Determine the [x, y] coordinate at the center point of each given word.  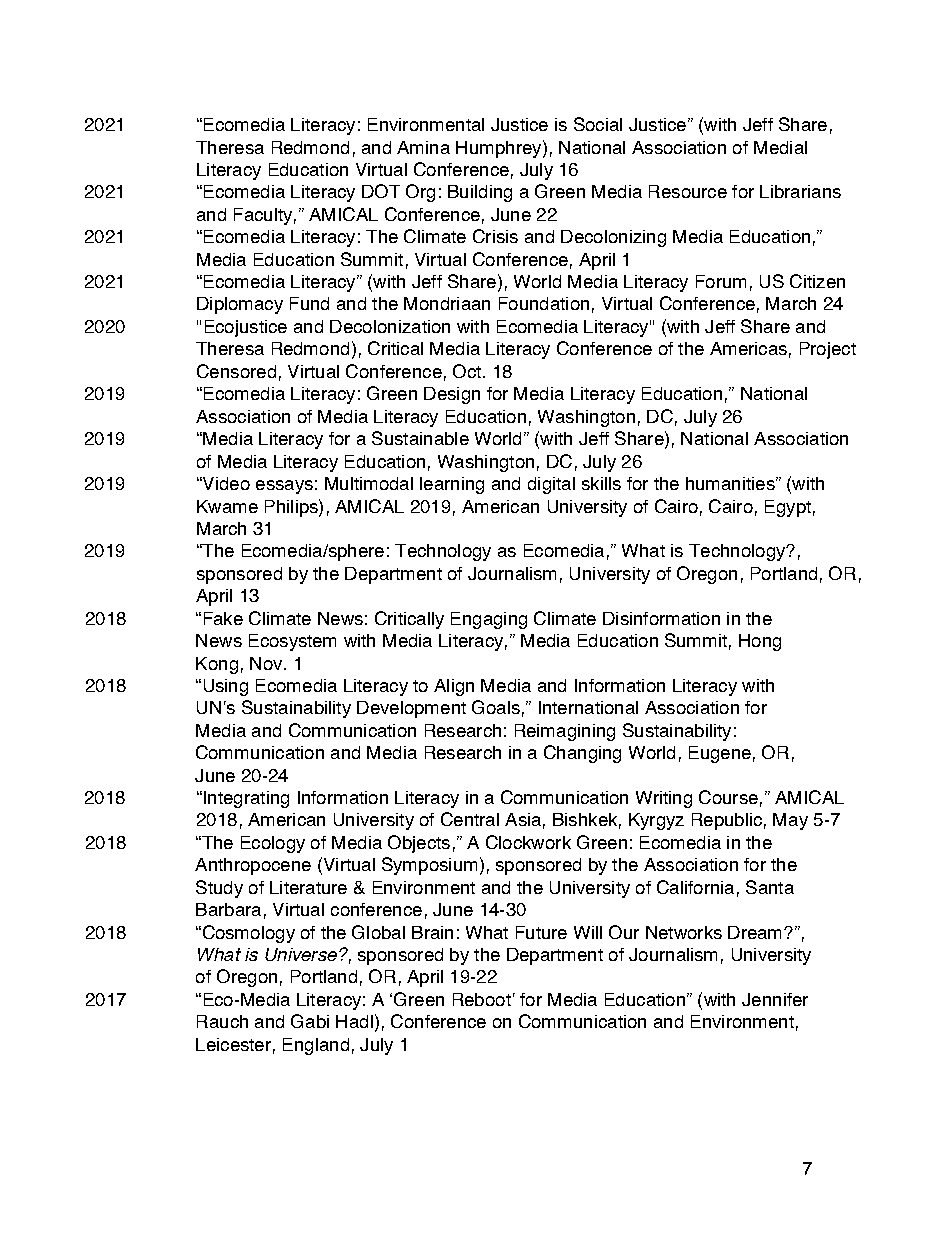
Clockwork [528, 842]
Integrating [246, 799]
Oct [467, 371]
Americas [748, 348]
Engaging [489, 620]
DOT [381, 191]
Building [480, 193]
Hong [760, 642]
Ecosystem [292, 642]
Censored [236, 371]
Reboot [482, 999]
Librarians [800, 191]
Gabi [310, 1021]
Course [728, 797]
